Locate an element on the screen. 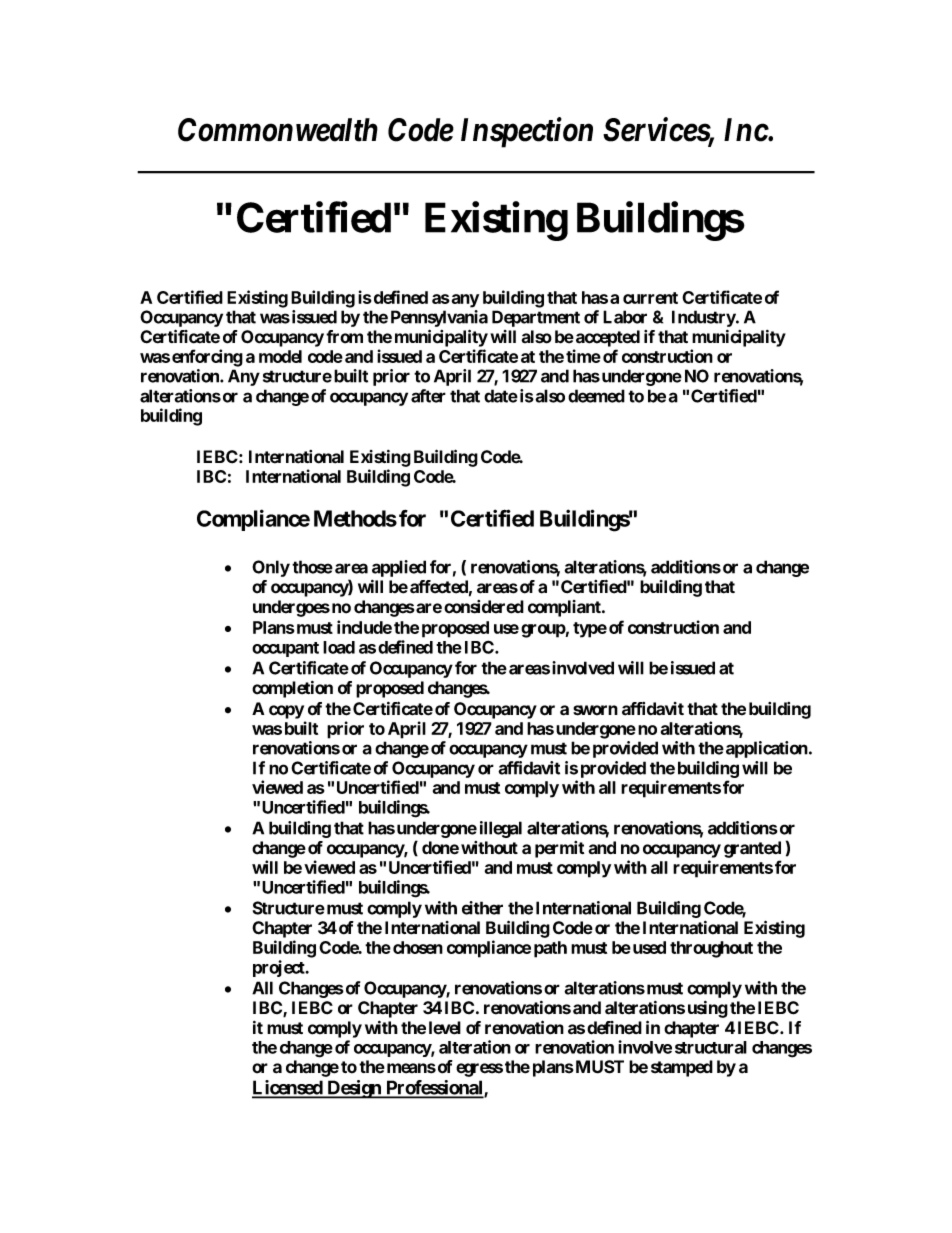 This screenshot has height=1233, width=952. copy is located at coordinates (286, 712).
